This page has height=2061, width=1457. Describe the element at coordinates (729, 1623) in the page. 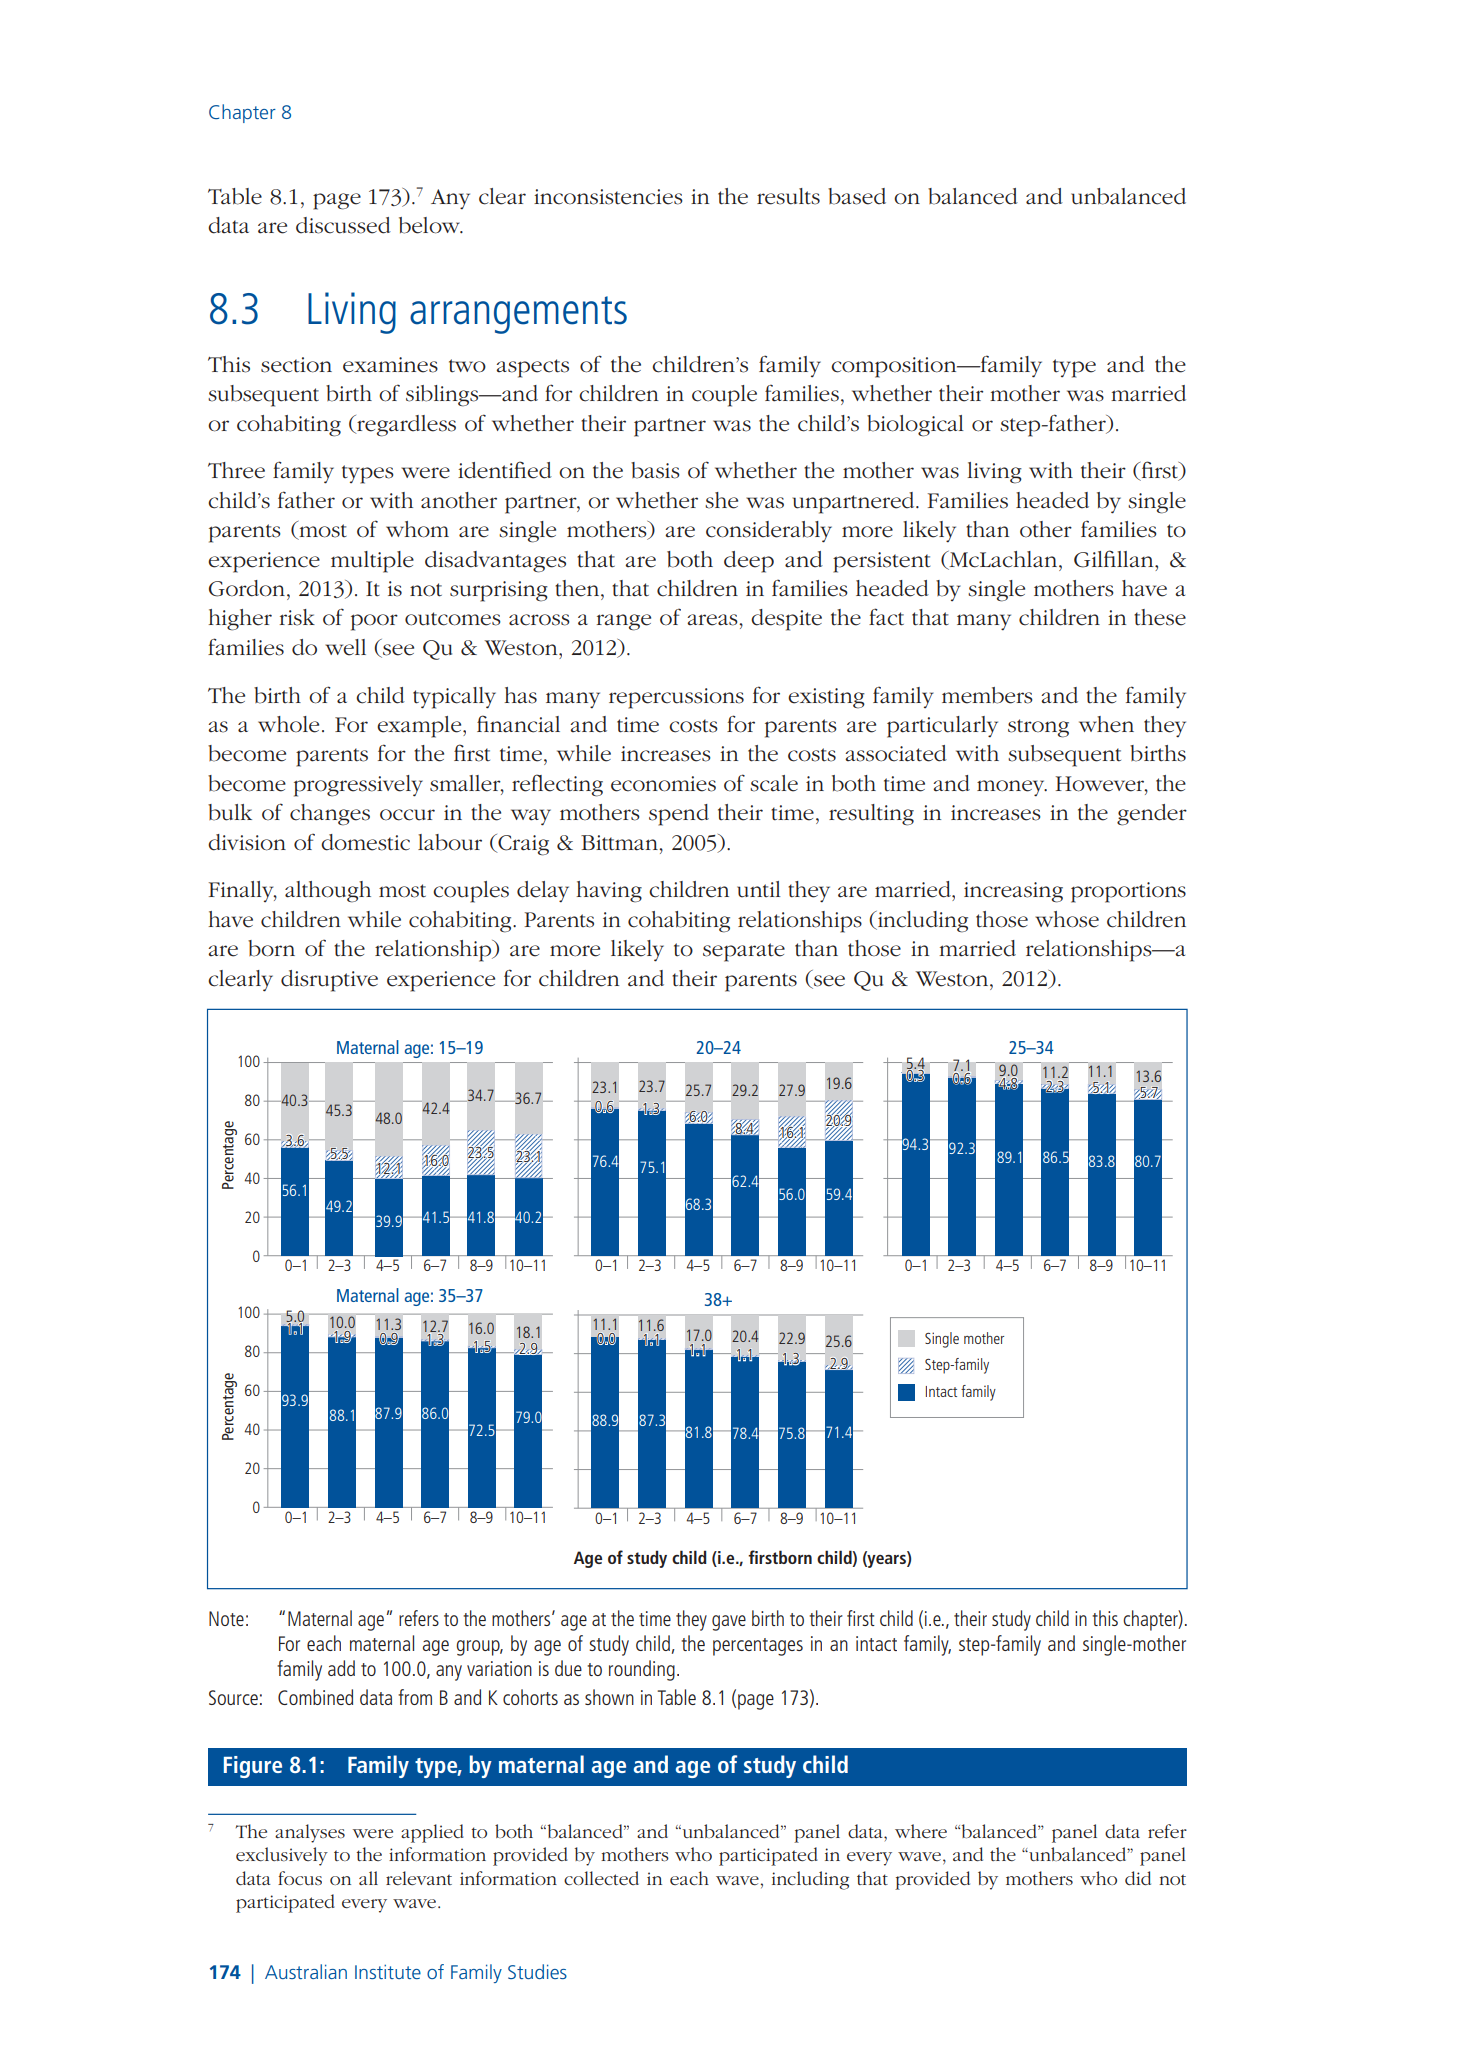

I see `gave` at that location.
